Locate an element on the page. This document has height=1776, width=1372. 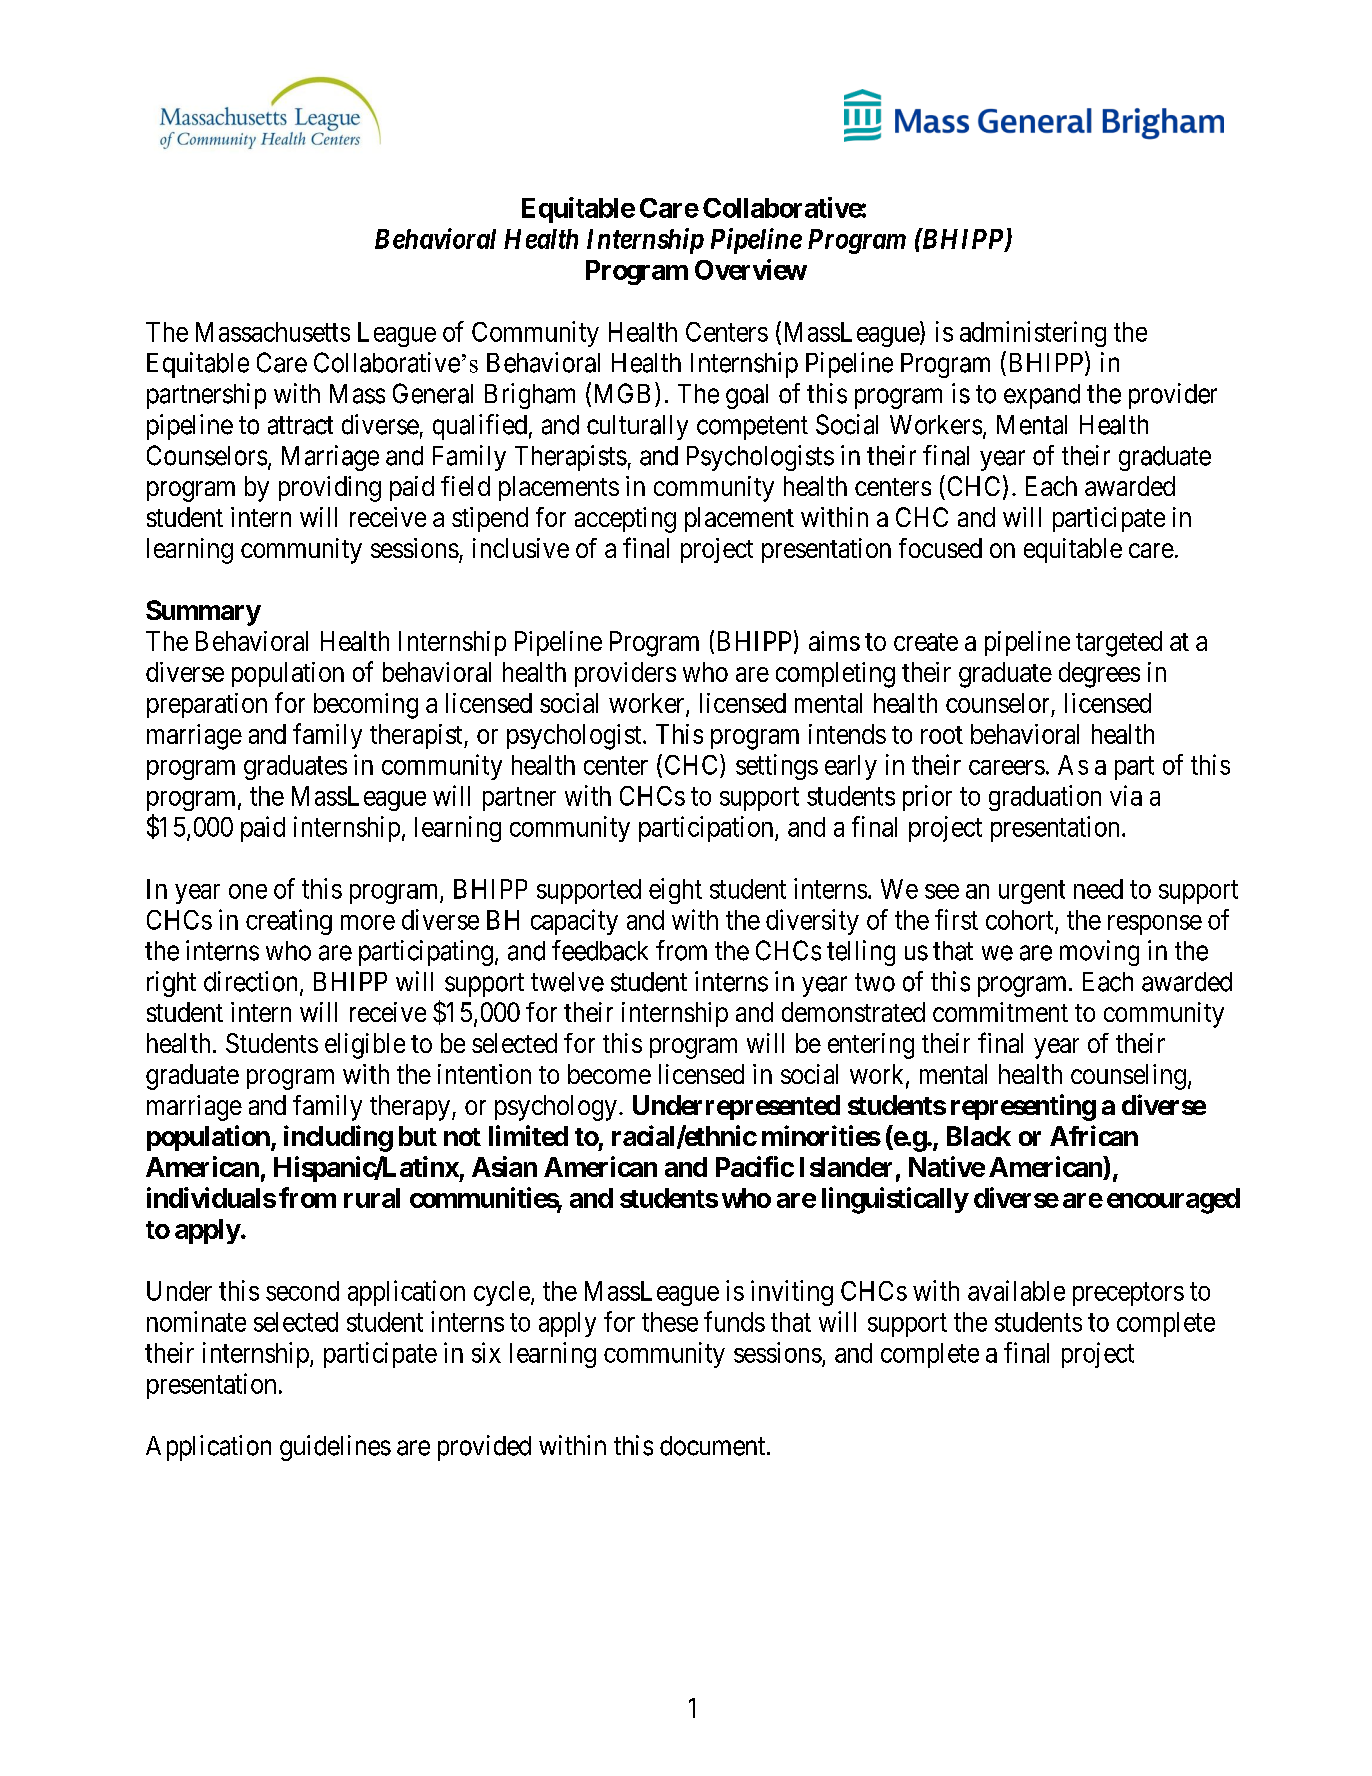
urgent is located at coordinates (1032, 892).
